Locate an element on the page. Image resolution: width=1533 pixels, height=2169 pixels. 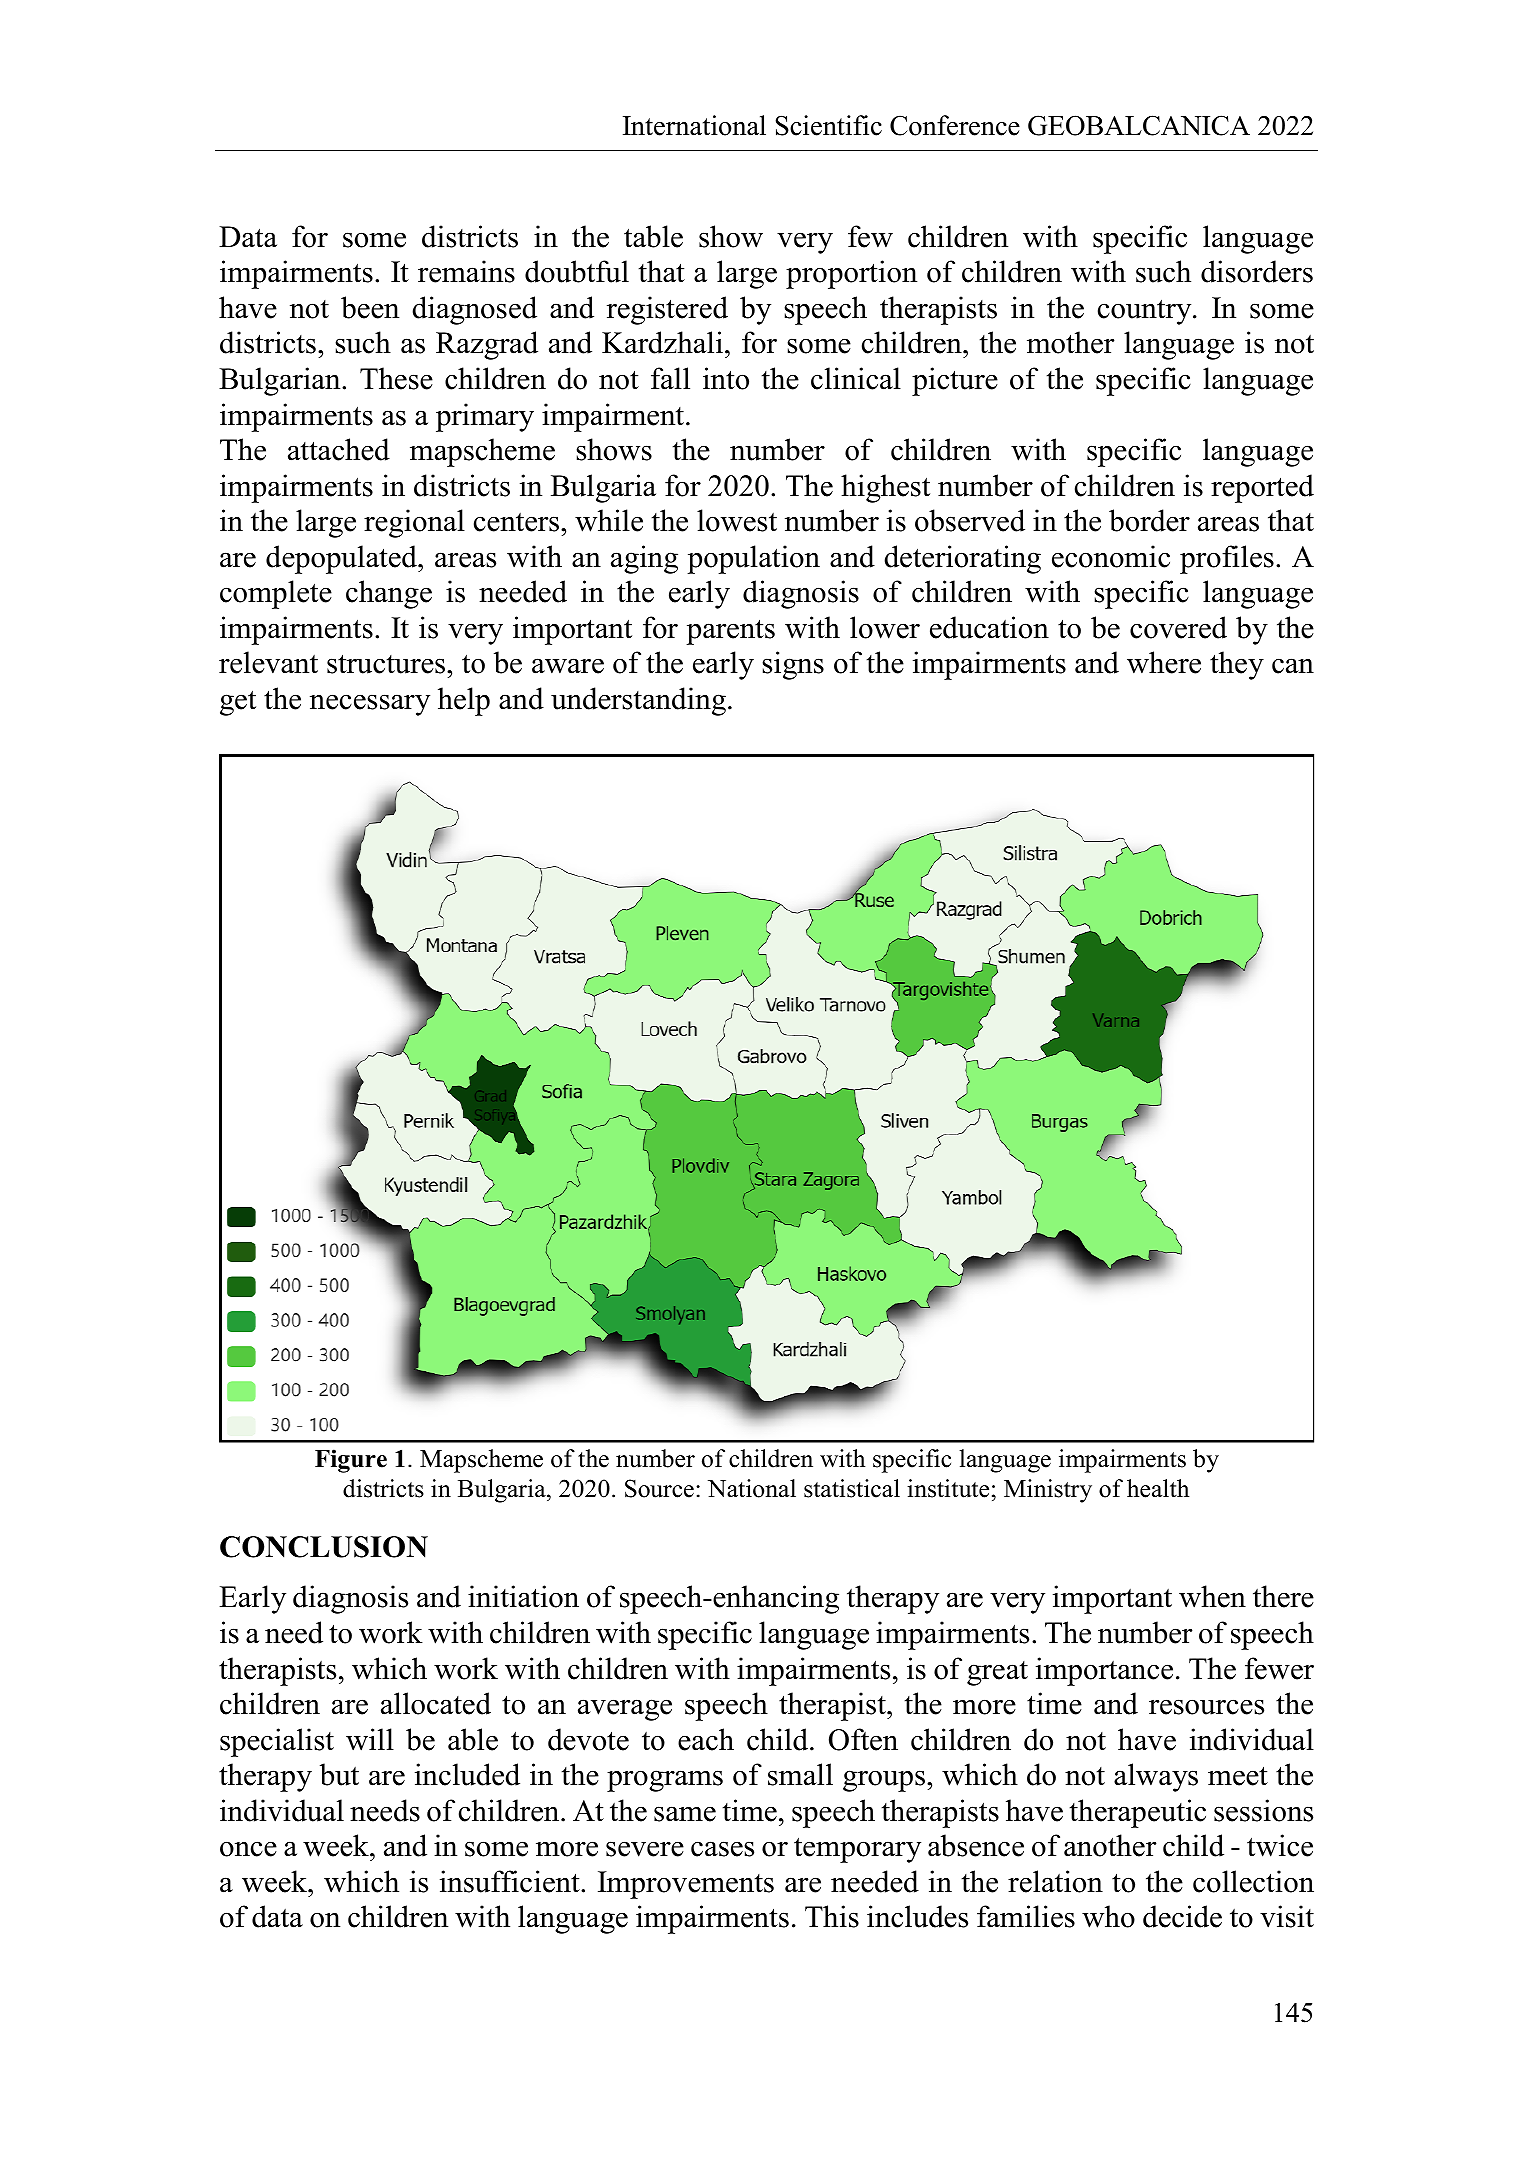
understanding is located at coordinates (638, 701).
